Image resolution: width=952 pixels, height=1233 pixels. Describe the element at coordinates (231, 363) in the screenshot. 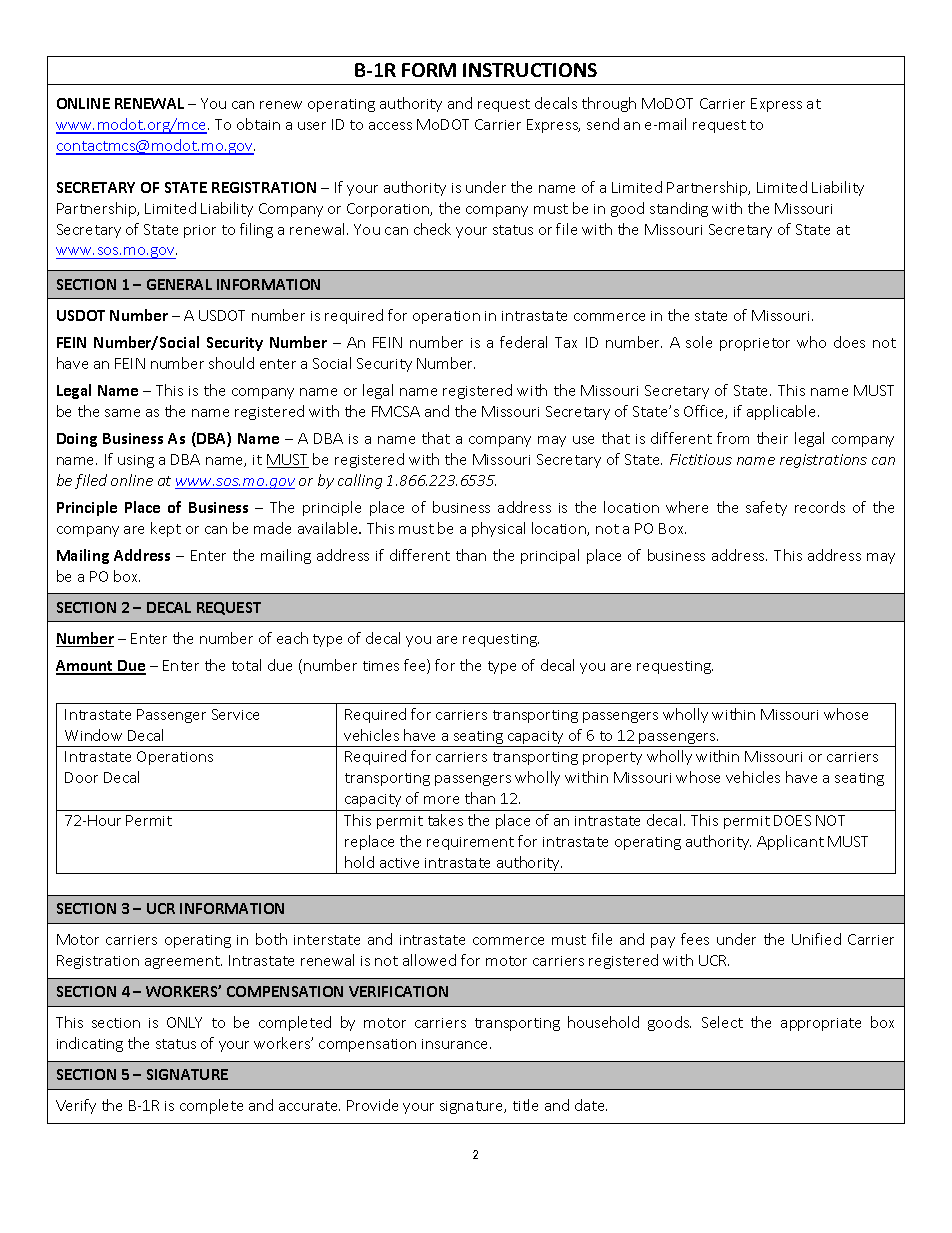

I see `should` at that location.
